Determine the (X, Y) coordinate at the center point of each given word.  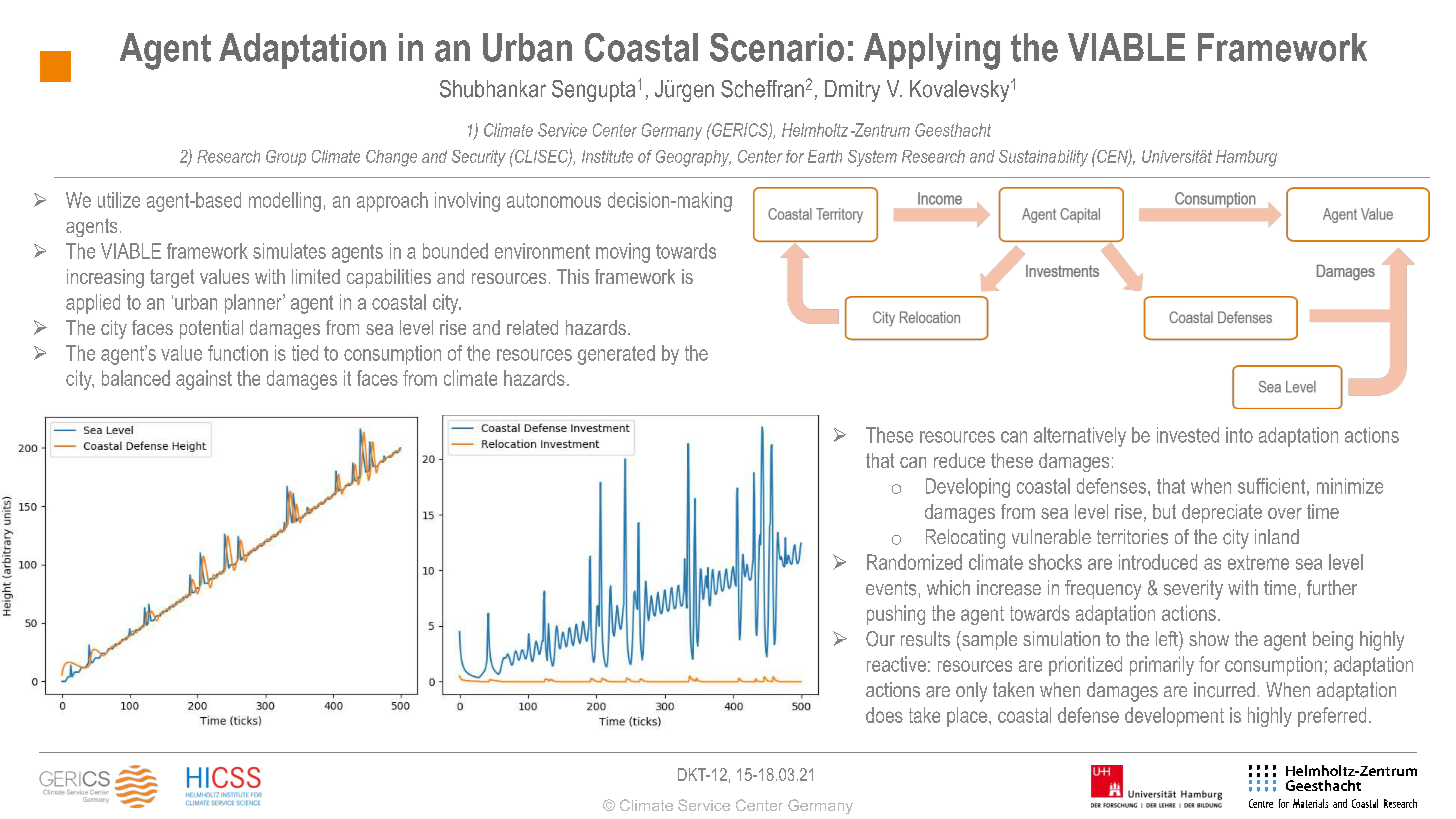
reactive (896, 664)
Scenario (777, 47)
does (884, 715)
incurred (1224, 690)
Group (286, 158)
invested (1188, 435)
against (204, 380)
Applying (932, 51)
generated (616, 355)
